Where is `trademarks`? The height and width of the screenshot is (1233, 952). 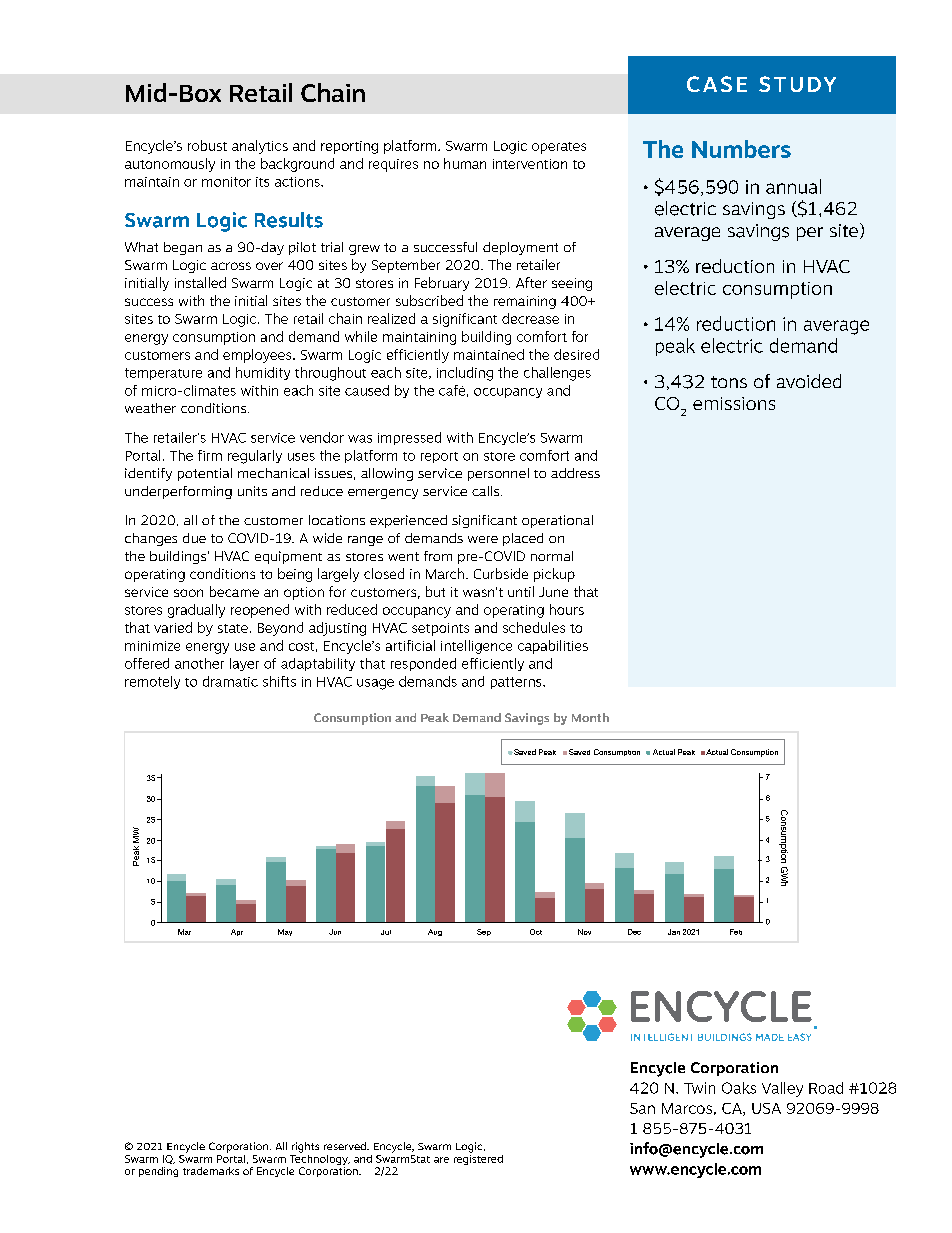 trademarks is located at coordinates (211, 1171).
